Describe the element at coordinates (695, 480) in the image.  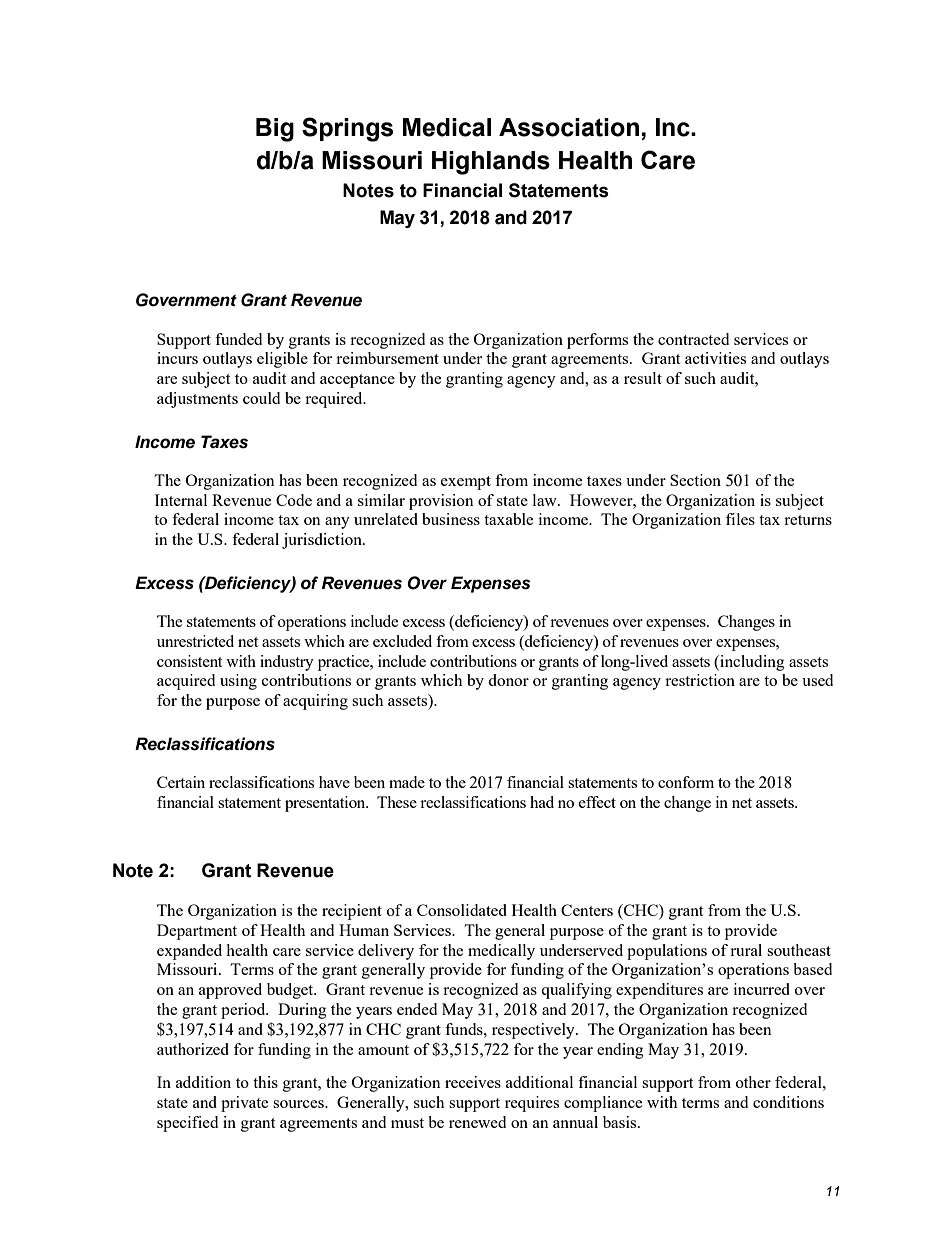
I see `Section` at that location.
